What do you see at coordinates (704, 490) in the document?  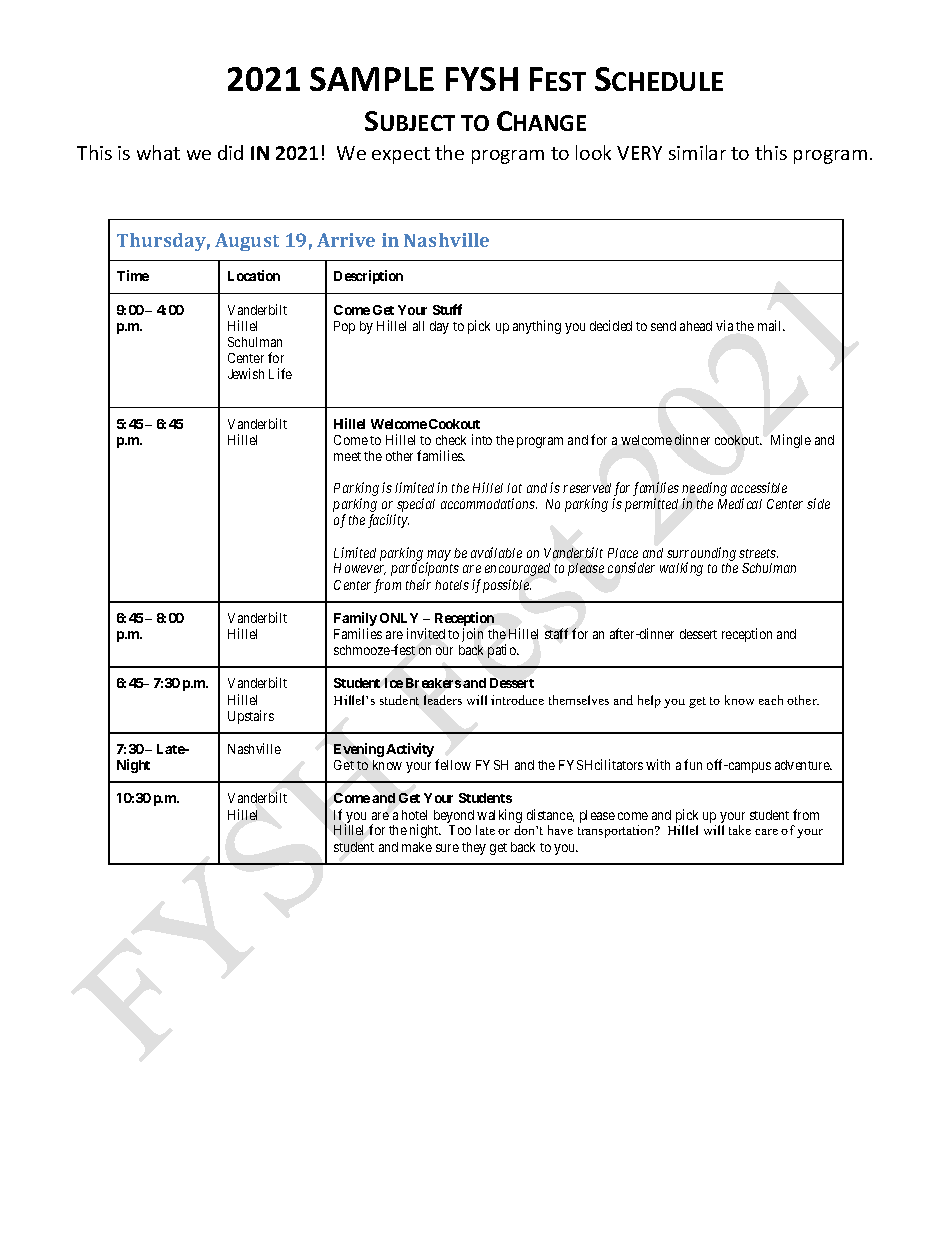 I see `needing` at bounding box center [704, 490].
